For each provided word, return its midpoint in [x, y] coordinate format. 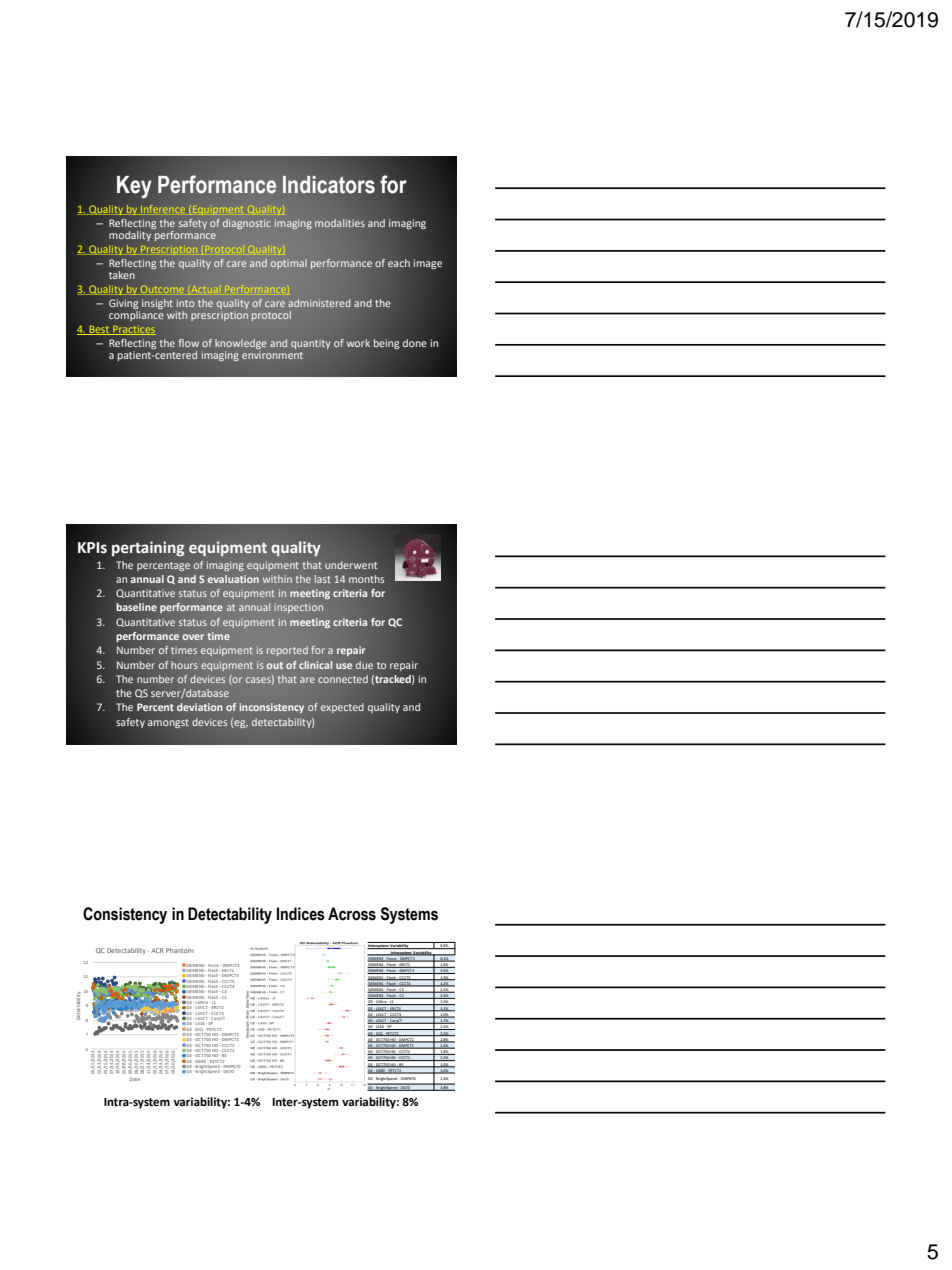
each [399, 263]
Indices [301, 914]
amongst [168, 723]
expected [342, 708]
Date [135, 1079]
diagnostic [247, 224]
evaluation [233, 579]
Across [352, 914]
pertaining [148, 549]
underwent [351, 565]
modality [131, 234]
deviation [200, 707]
